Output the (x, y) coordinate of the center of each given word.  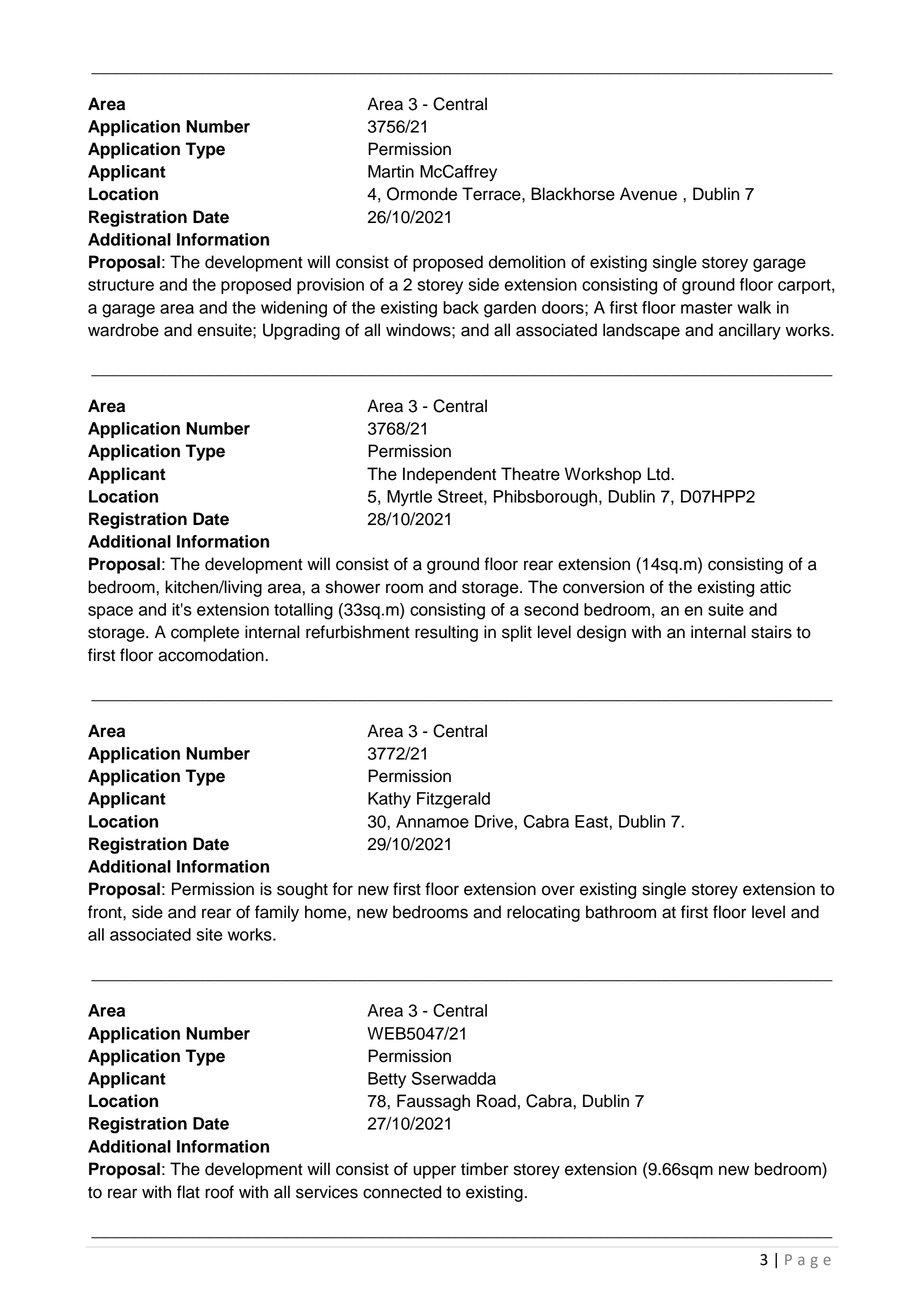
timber (485, 1169)
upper (434, 1172)
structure (121, 285)
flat (188, 1192)
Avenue (648, 194)
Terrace (492, 194)
